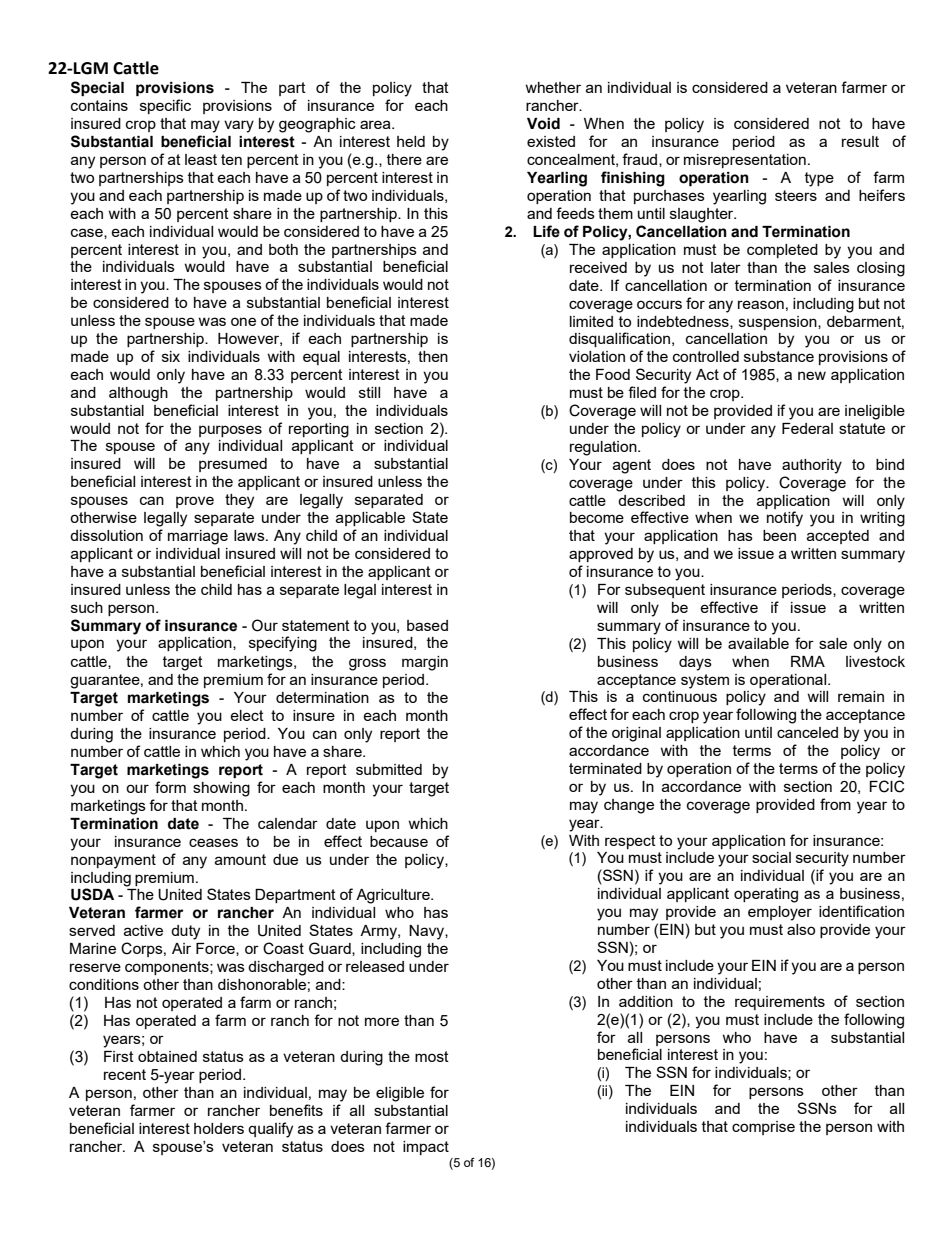 The image size is (952, 1233). I want to click on comprise, so click(763, 1128).
